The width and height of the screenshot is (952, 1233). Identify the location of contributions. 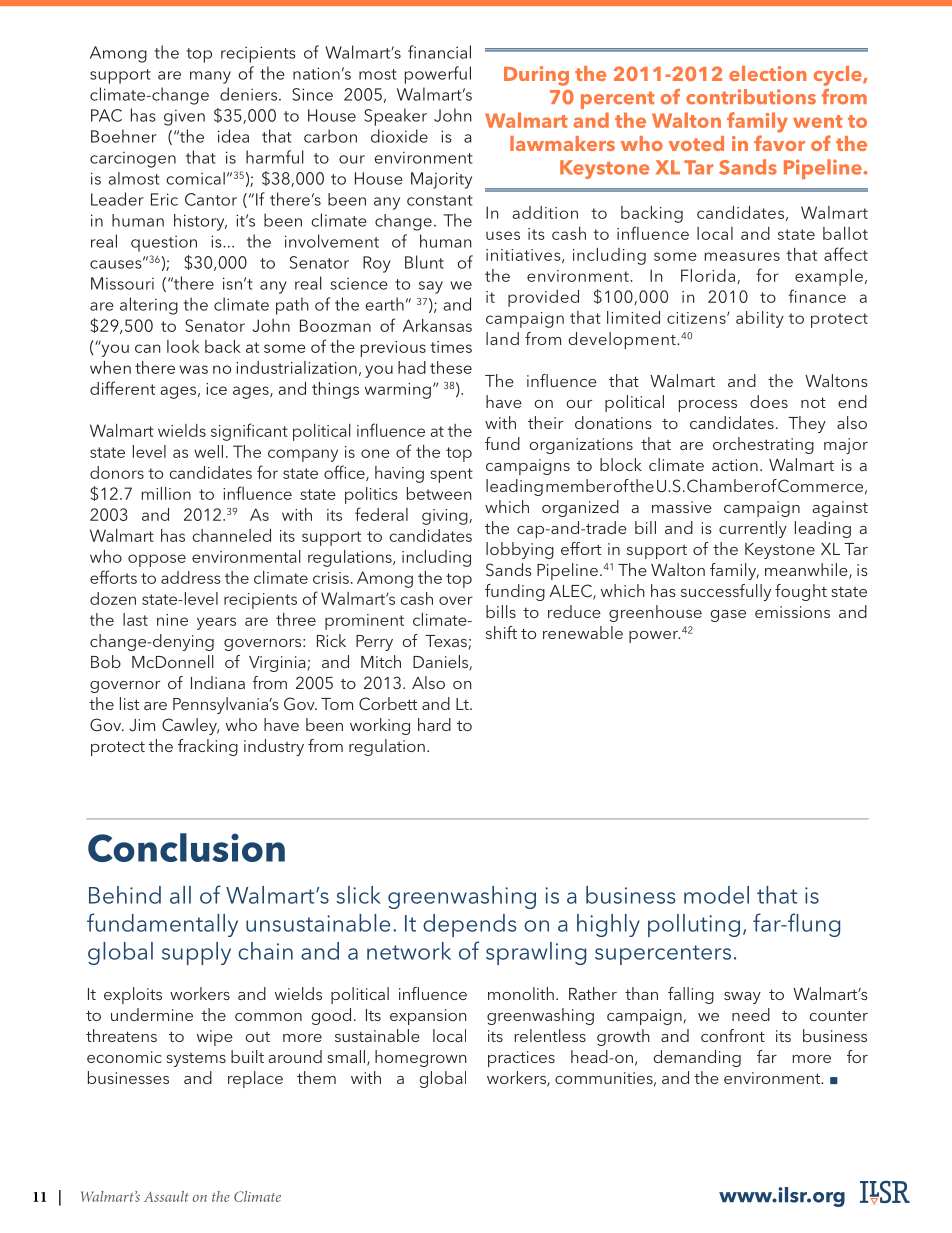
(751, 97).
